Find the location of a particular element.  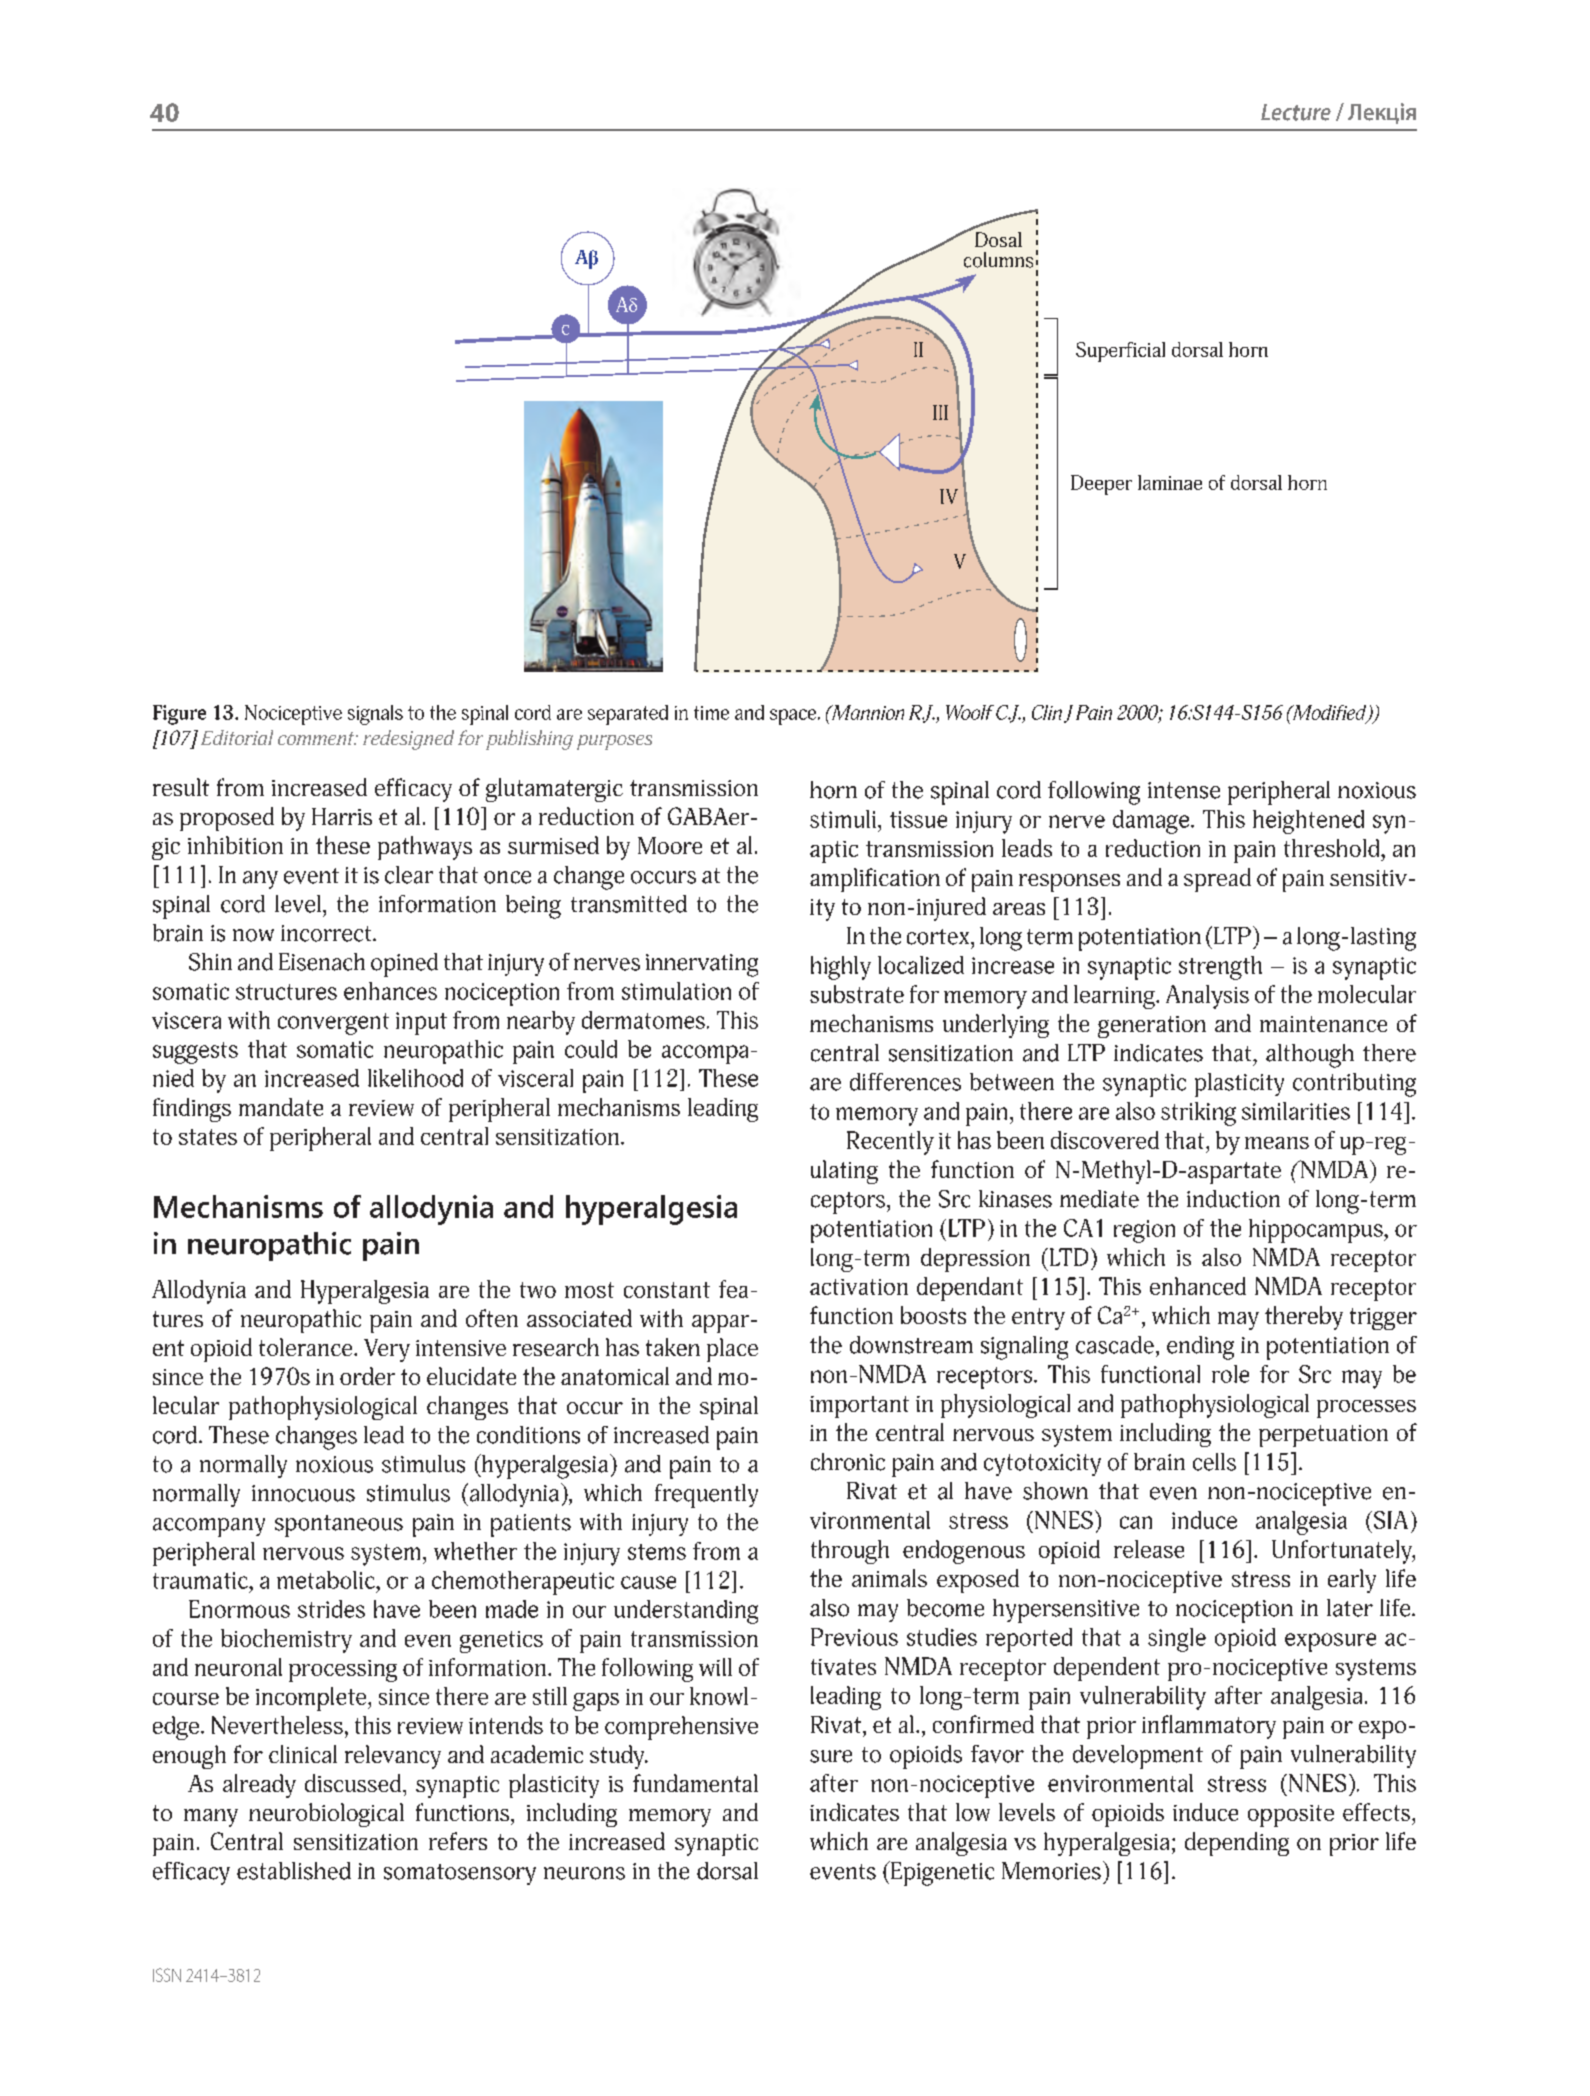

innocuous is located at coordinates (303, 1493).
